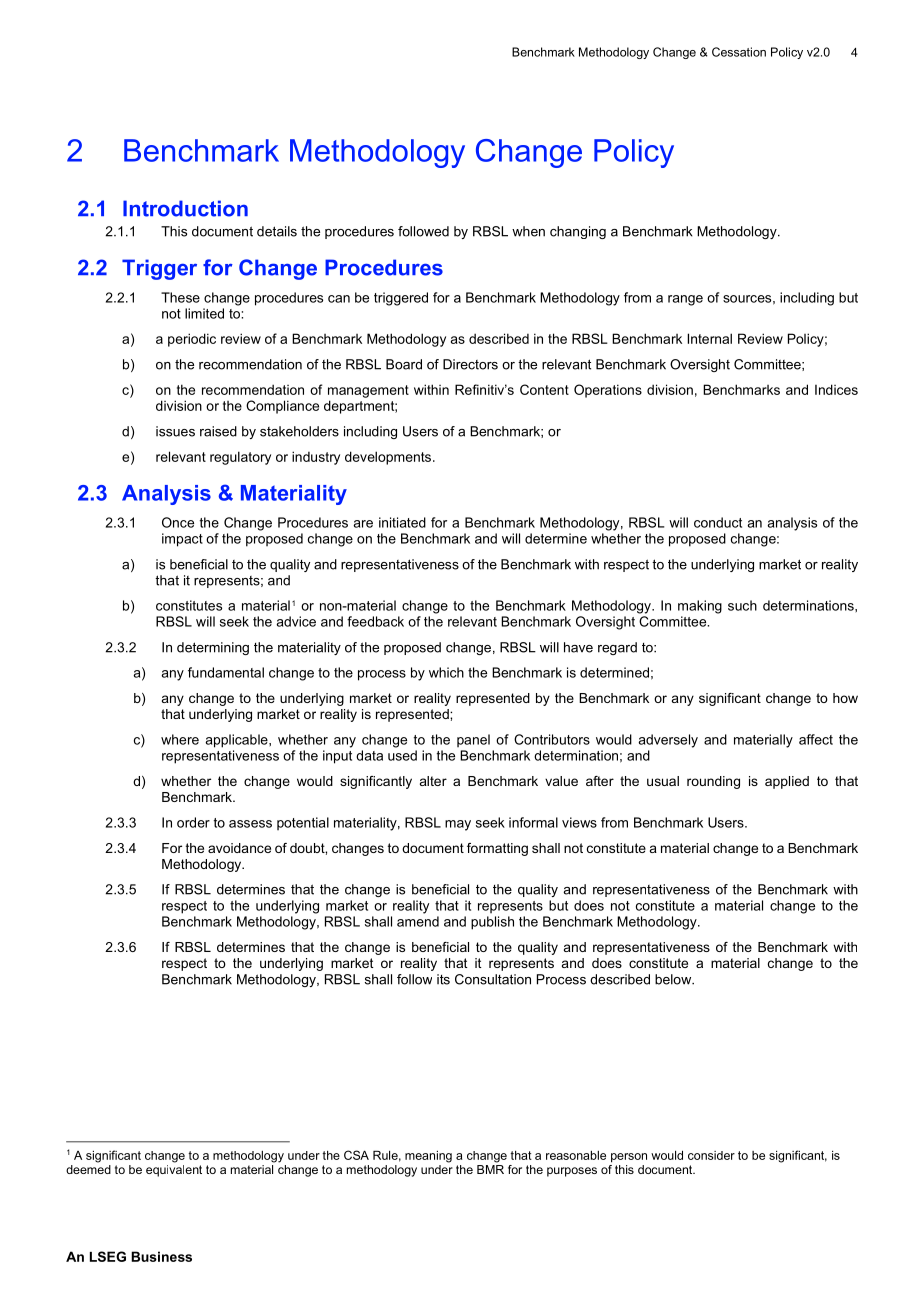 The height and width of the image is (1309, 924). What do you see at coordinates (674, 979) in the image?
I see `below` at bounding box center [674, 979].
